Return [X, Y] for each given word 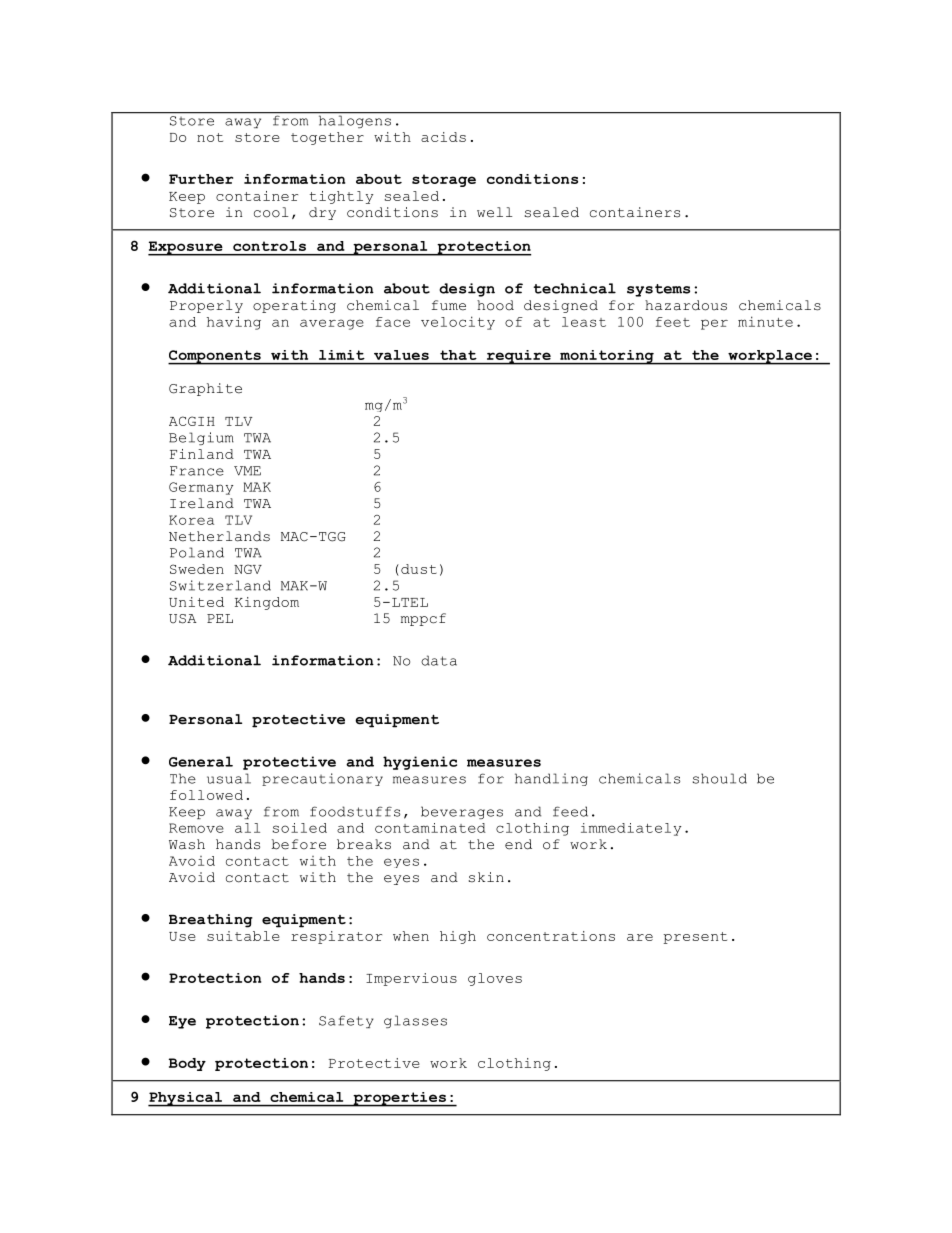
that [458, 355]
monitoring [607, 357]
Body [187, 1064]
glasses [415, 1021]
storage [444, 180]
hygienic [420, 763]
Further [201, 179]
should [720, 778]
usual [229, 778]
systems [658, 290]
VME [247, 471]
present [695, 938]
